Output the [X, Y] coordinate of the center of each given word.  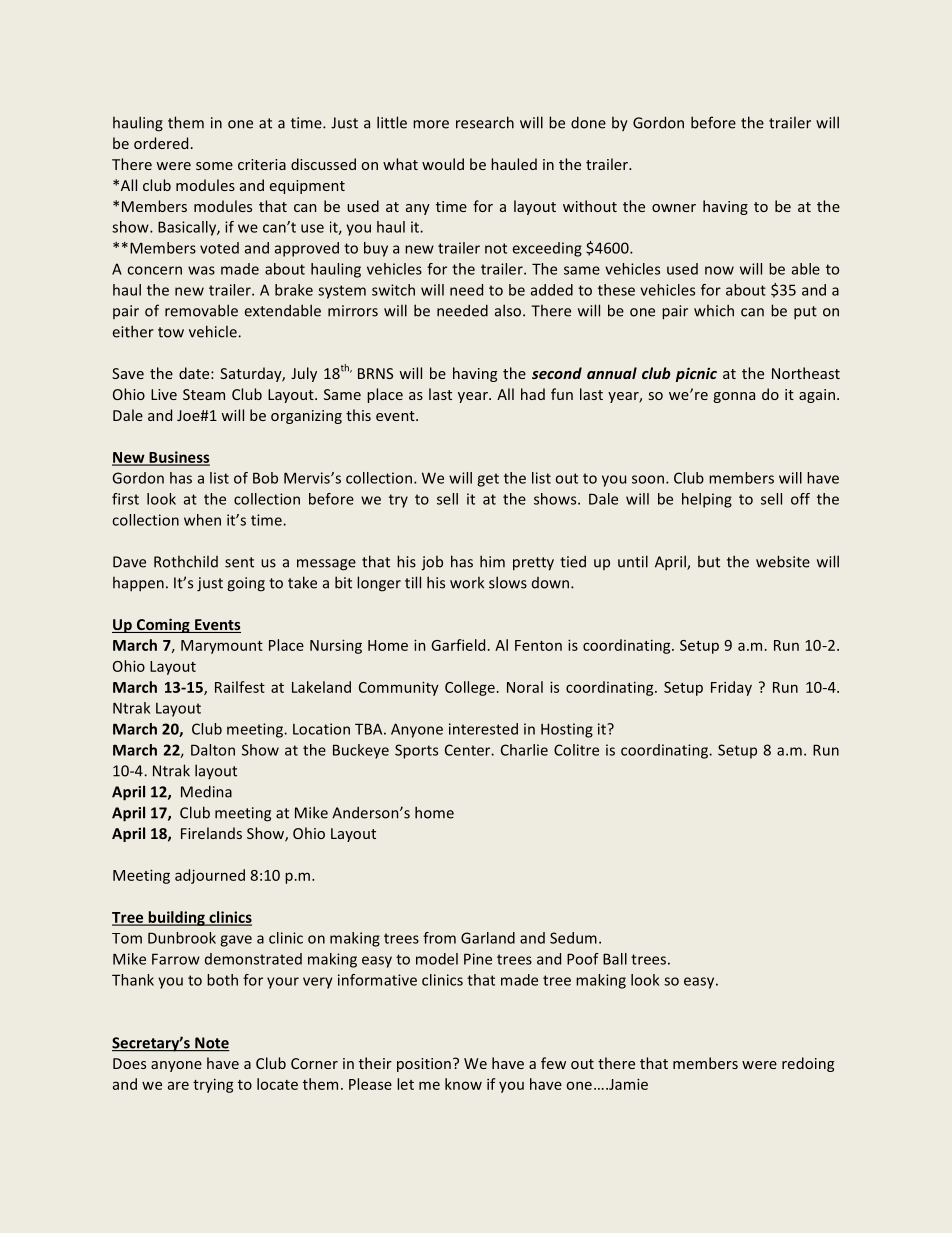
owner [674, 208]
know [463, 1084]
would [443, 164]
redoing [808, 1064]
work [467, 583]
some [214, 166]
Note [211, 1044]
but [709, 562]
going [246, 584]
